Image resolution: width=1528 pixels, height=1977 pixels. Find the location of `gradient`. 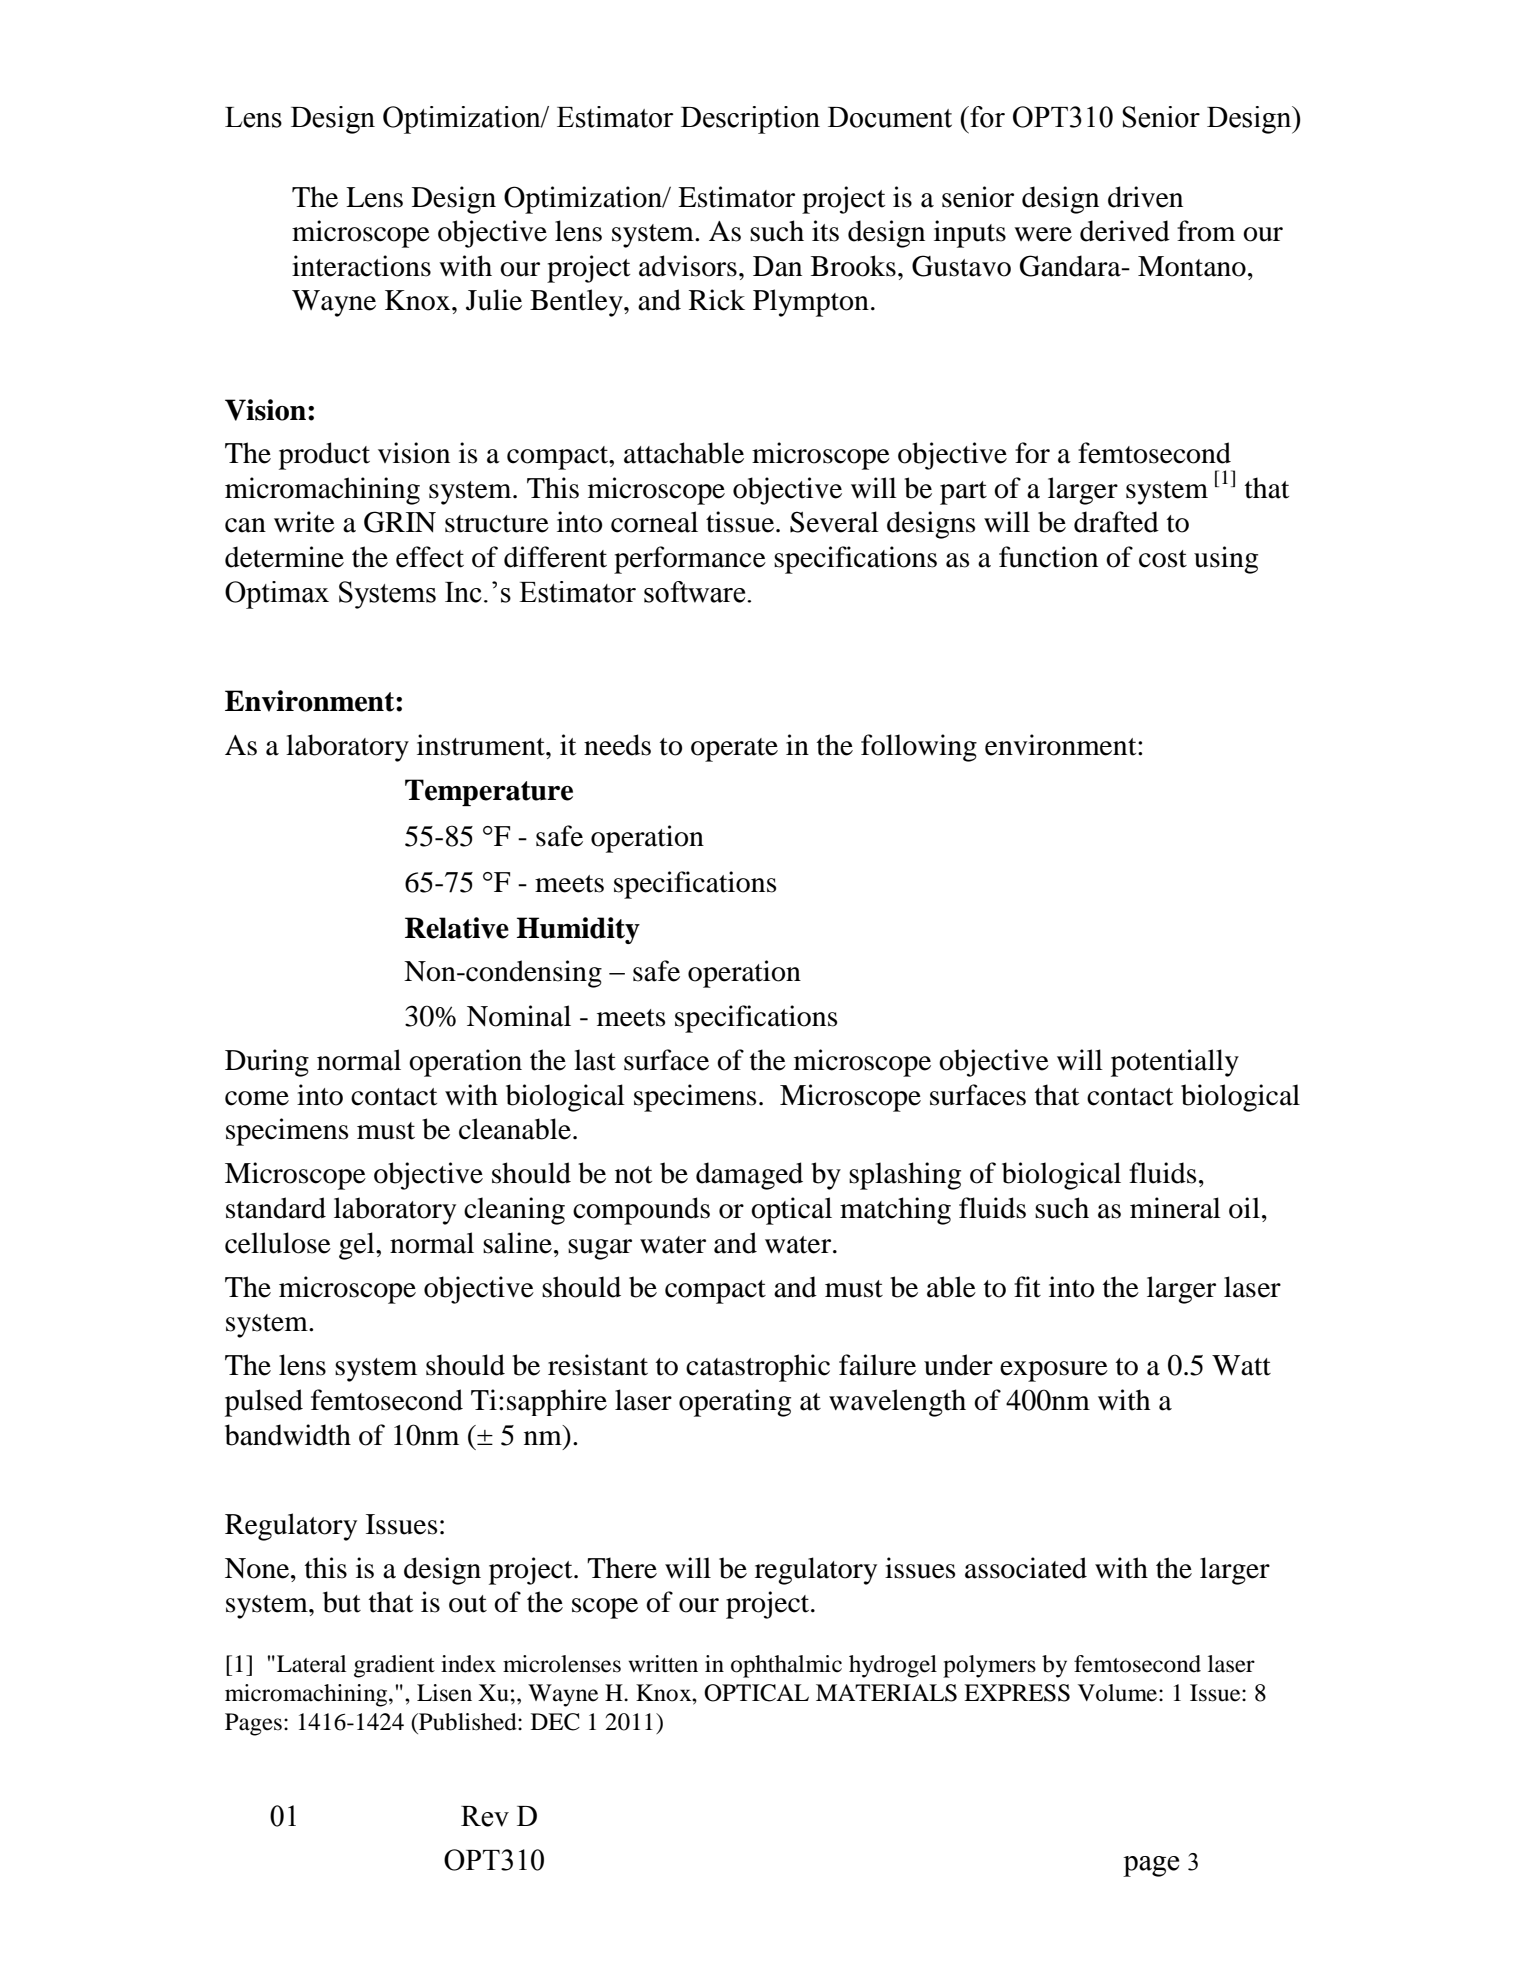

gradient is located at coordinates (394, 1666).
